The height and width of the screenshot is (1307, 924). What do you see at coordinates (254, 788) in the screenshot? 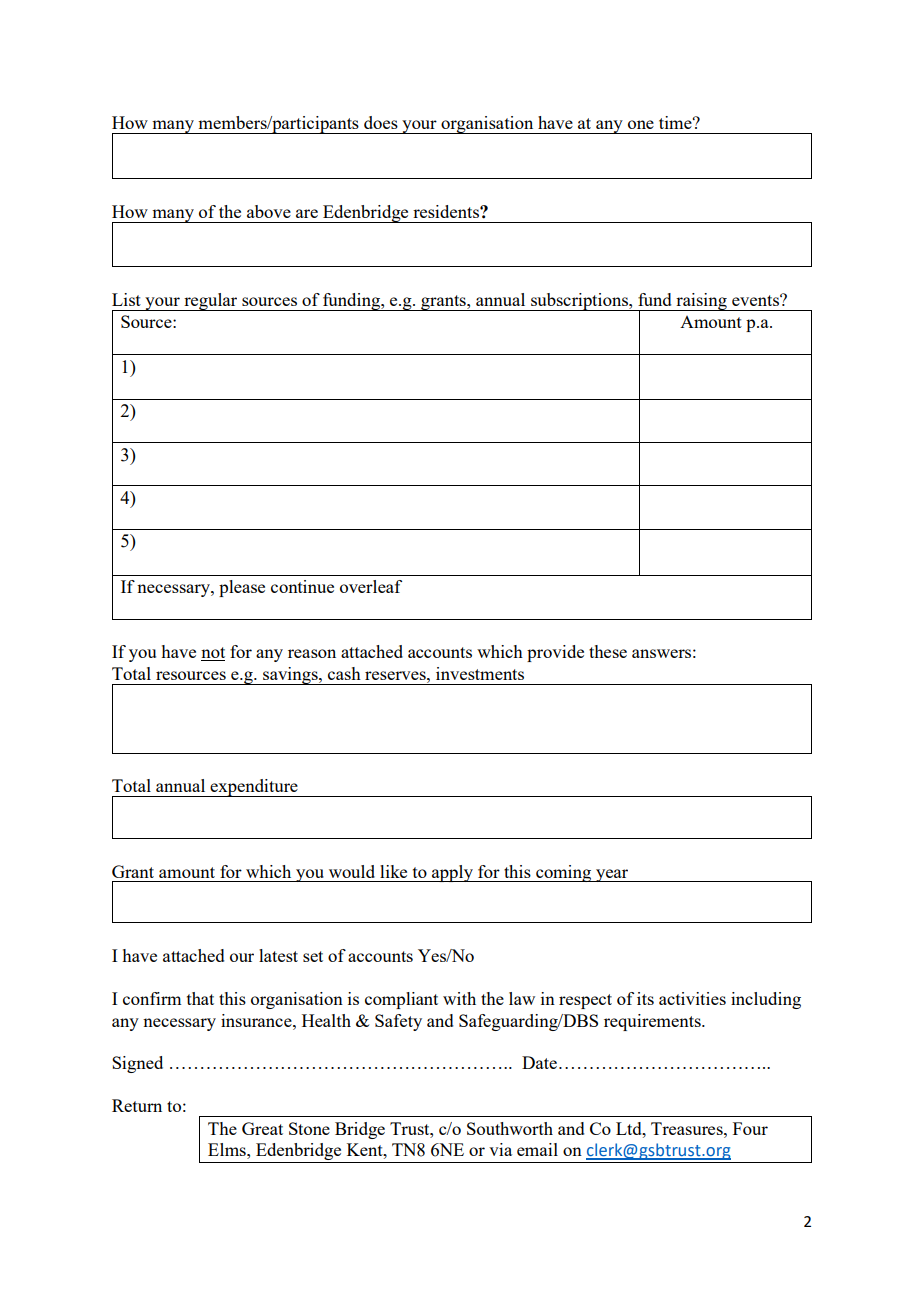
I see `expenditure` at bounding box center [254, 788].
